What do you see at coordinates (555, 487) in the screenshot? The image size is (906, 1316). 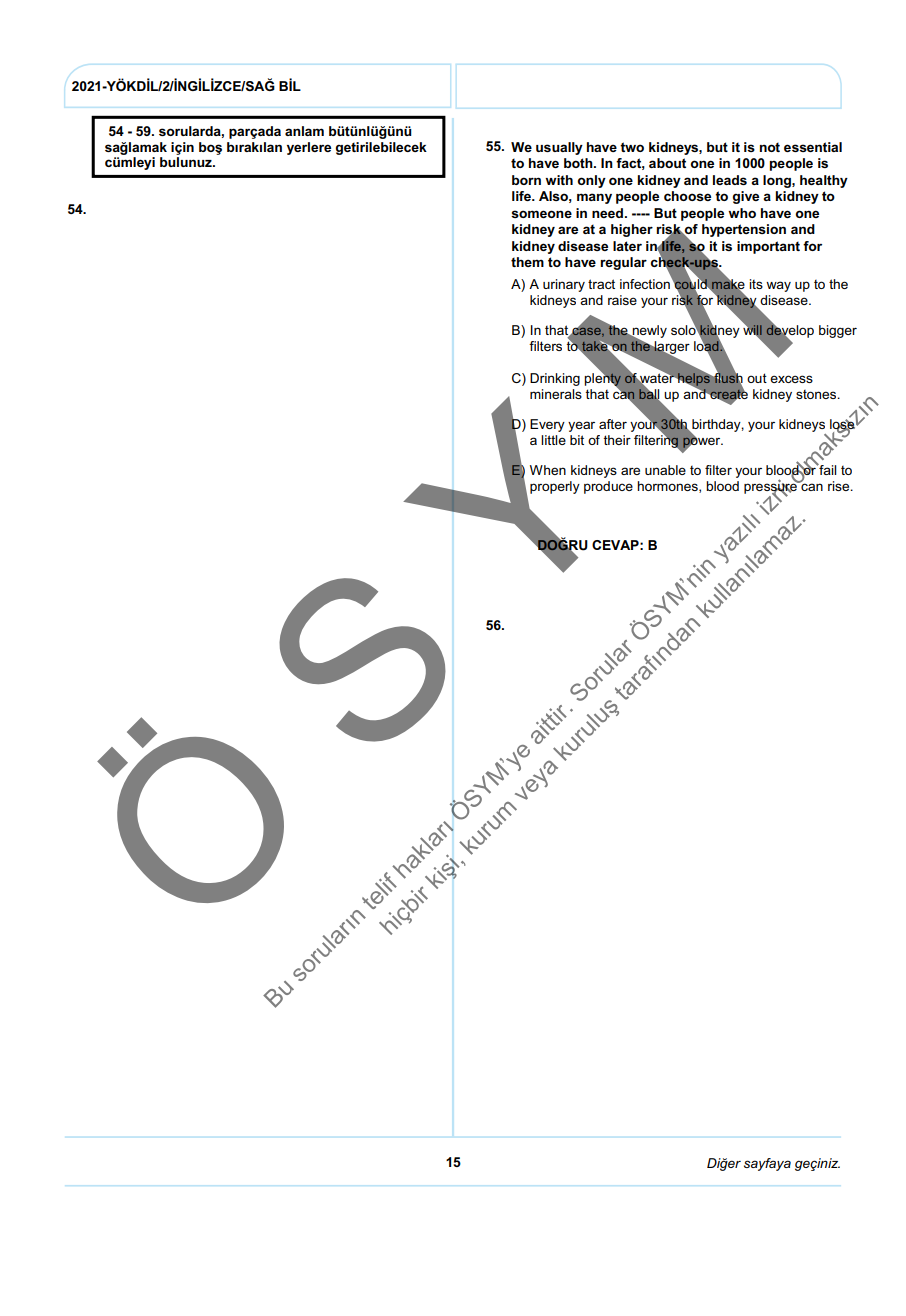 I see `properly` at bounding box center [555, 487].
